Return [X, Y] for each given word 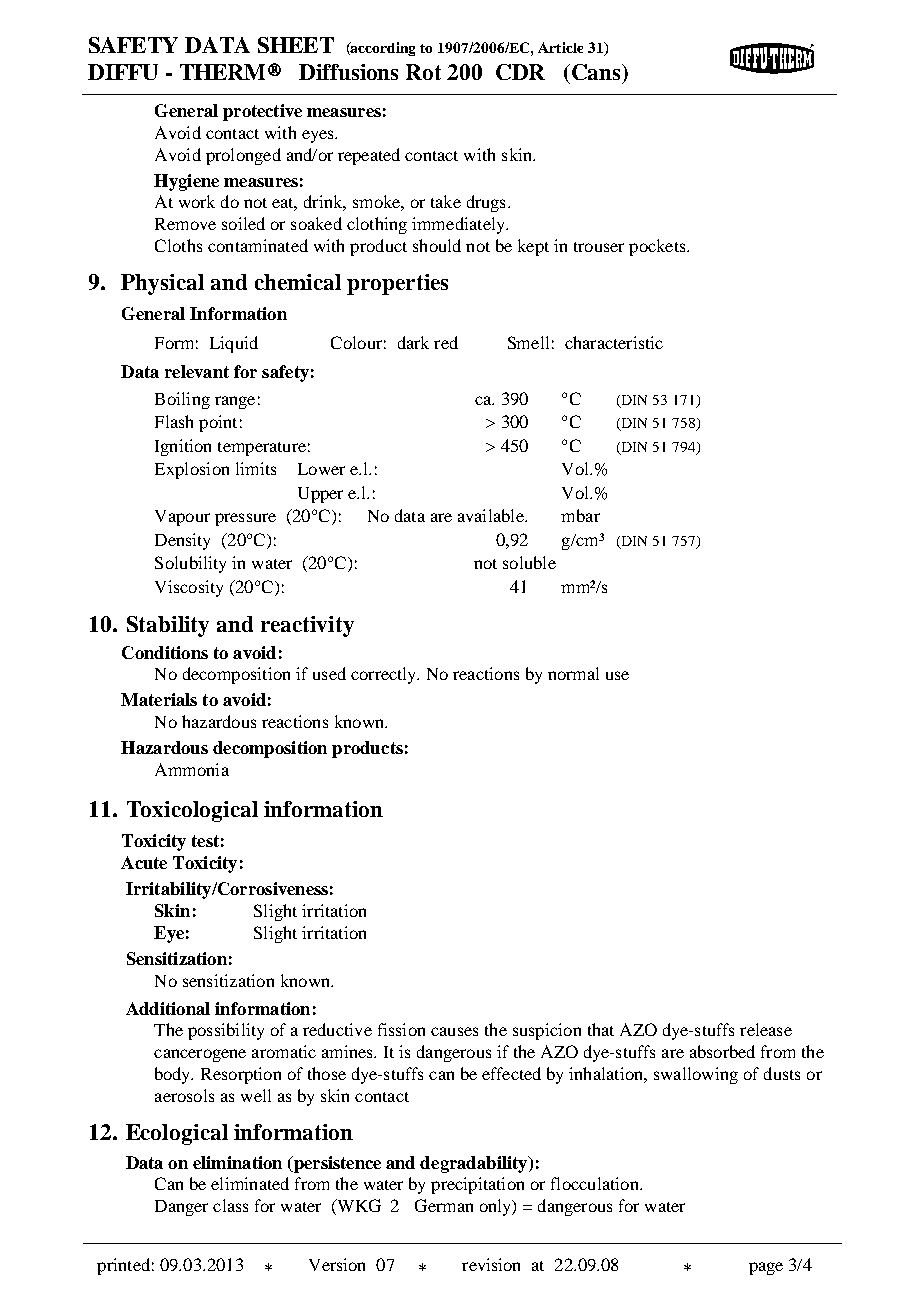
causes [454, 1031]
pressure [245, 519]
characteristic [614, 342]
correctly [385, 675]
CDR [520, 72]
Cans [596, 72]
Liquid [234, 344]
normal [573, 673]
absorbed [722, 1051]
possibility [226, 1031]
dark [413, 342]
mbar [580, 515]
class [230, 1205]
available [492, 515]
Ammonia [192, 769]
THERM [222, 72]
